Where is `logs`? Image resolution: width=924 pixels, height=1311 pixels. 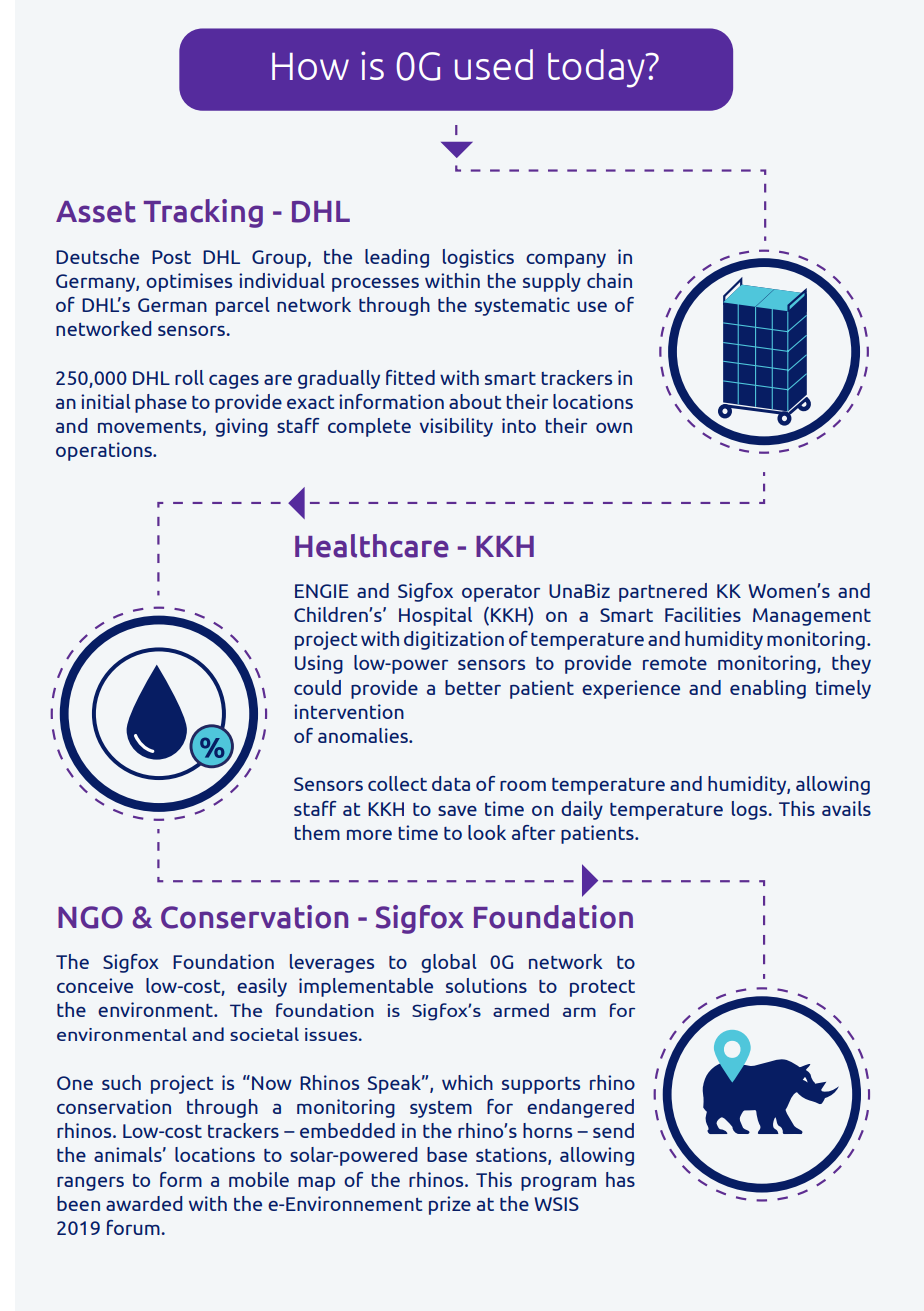
logs is located at coordinates (749, 810).
